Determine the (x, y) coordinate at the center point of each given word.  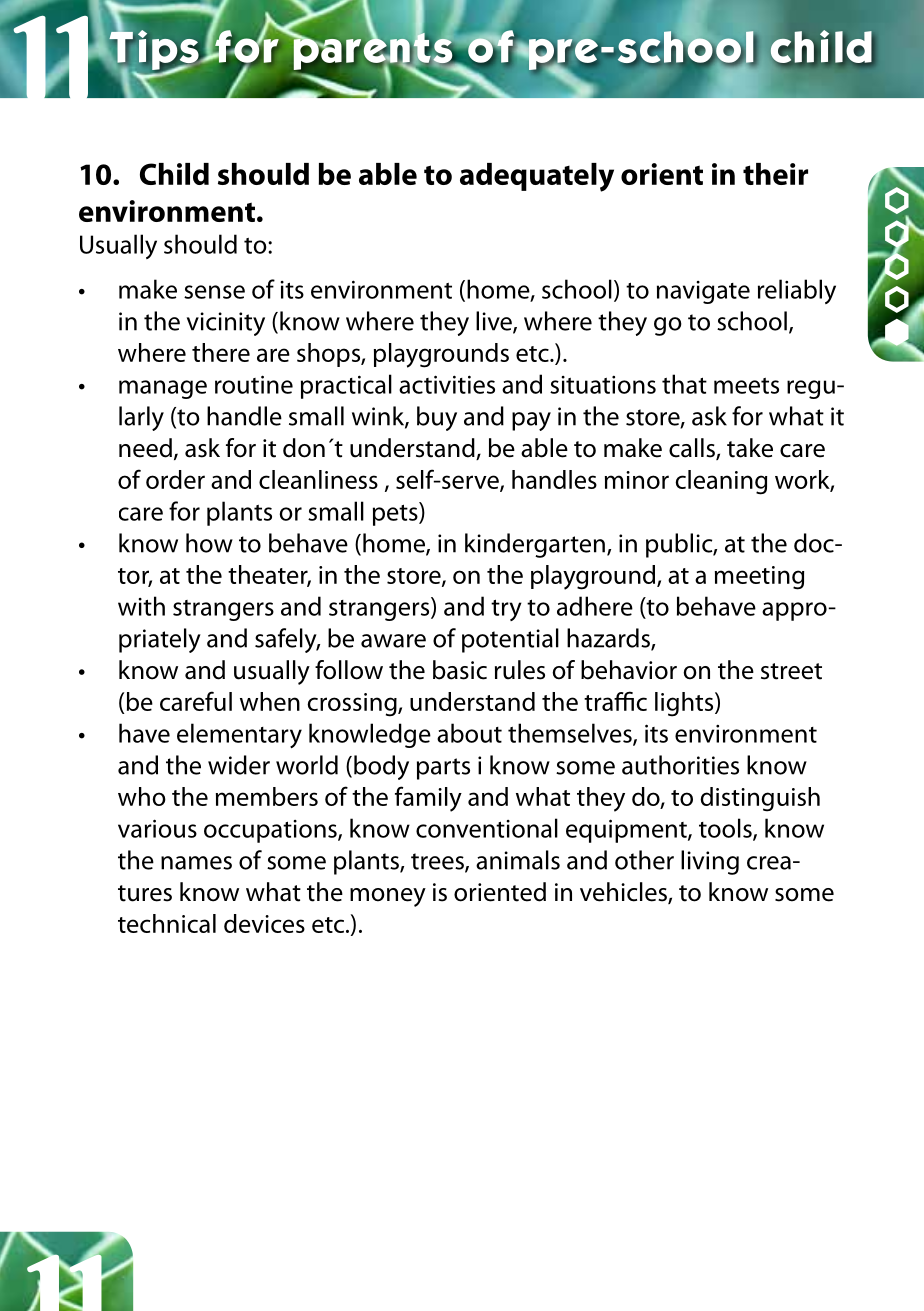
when (270, 701)
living (710, 862)
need (145, 448)
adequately (537, 177)
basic (460, 670)
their (775, 174)
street (791, 671)
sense (214, 292)
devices (264, 923)
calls (693, 449)
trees (438, 862)
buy (437, 418)
